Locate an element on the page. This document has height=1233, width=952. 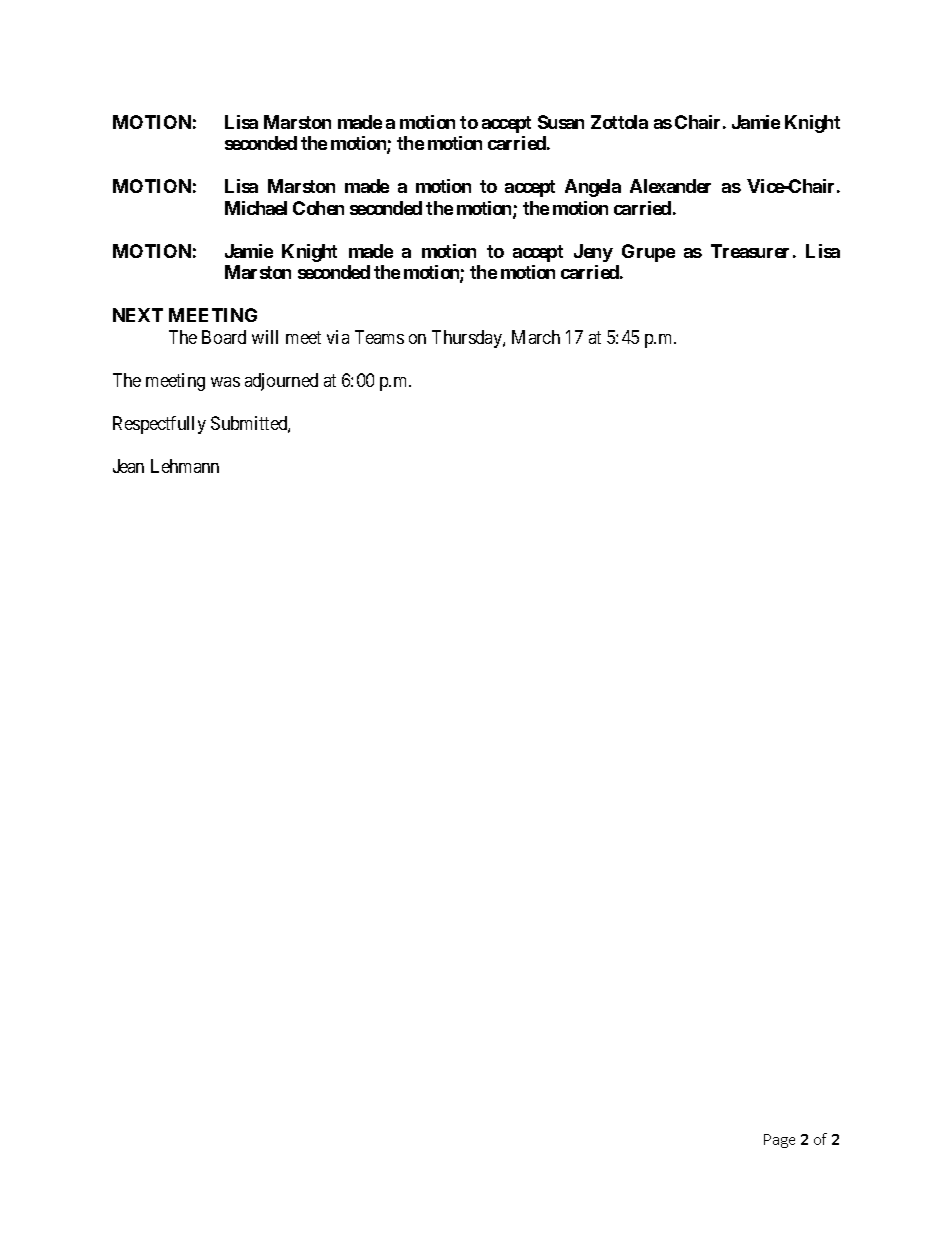
Teams is located at coordinates (379, 337).
